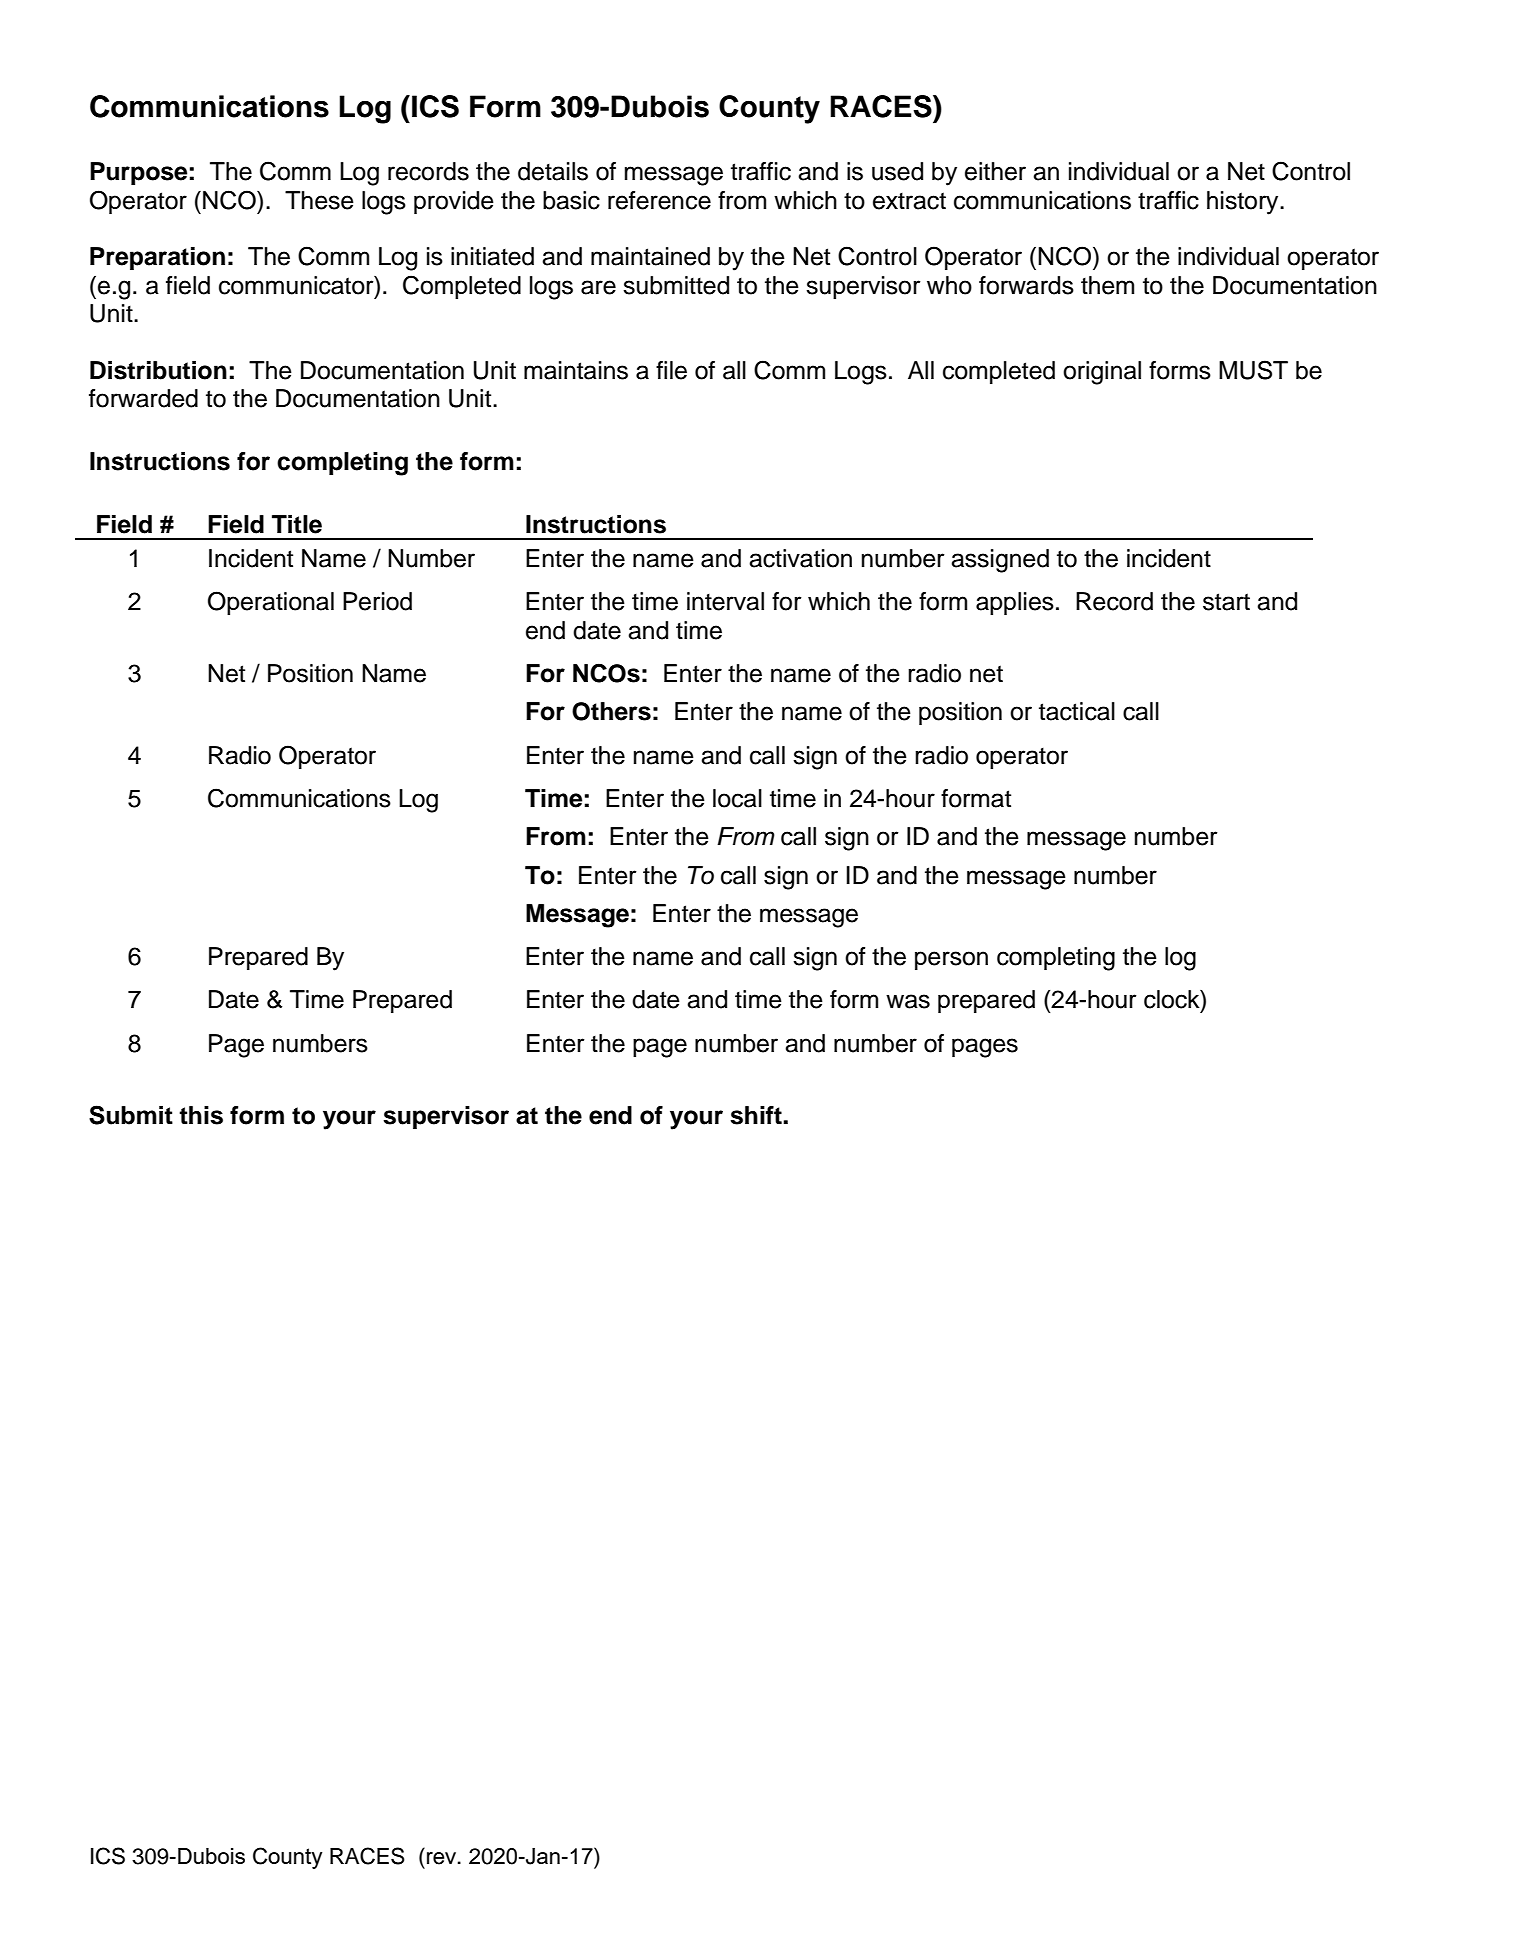  What do you see at coordinates (659, 200) in the document?
I see `reference` at bounding box center [659, 200].
